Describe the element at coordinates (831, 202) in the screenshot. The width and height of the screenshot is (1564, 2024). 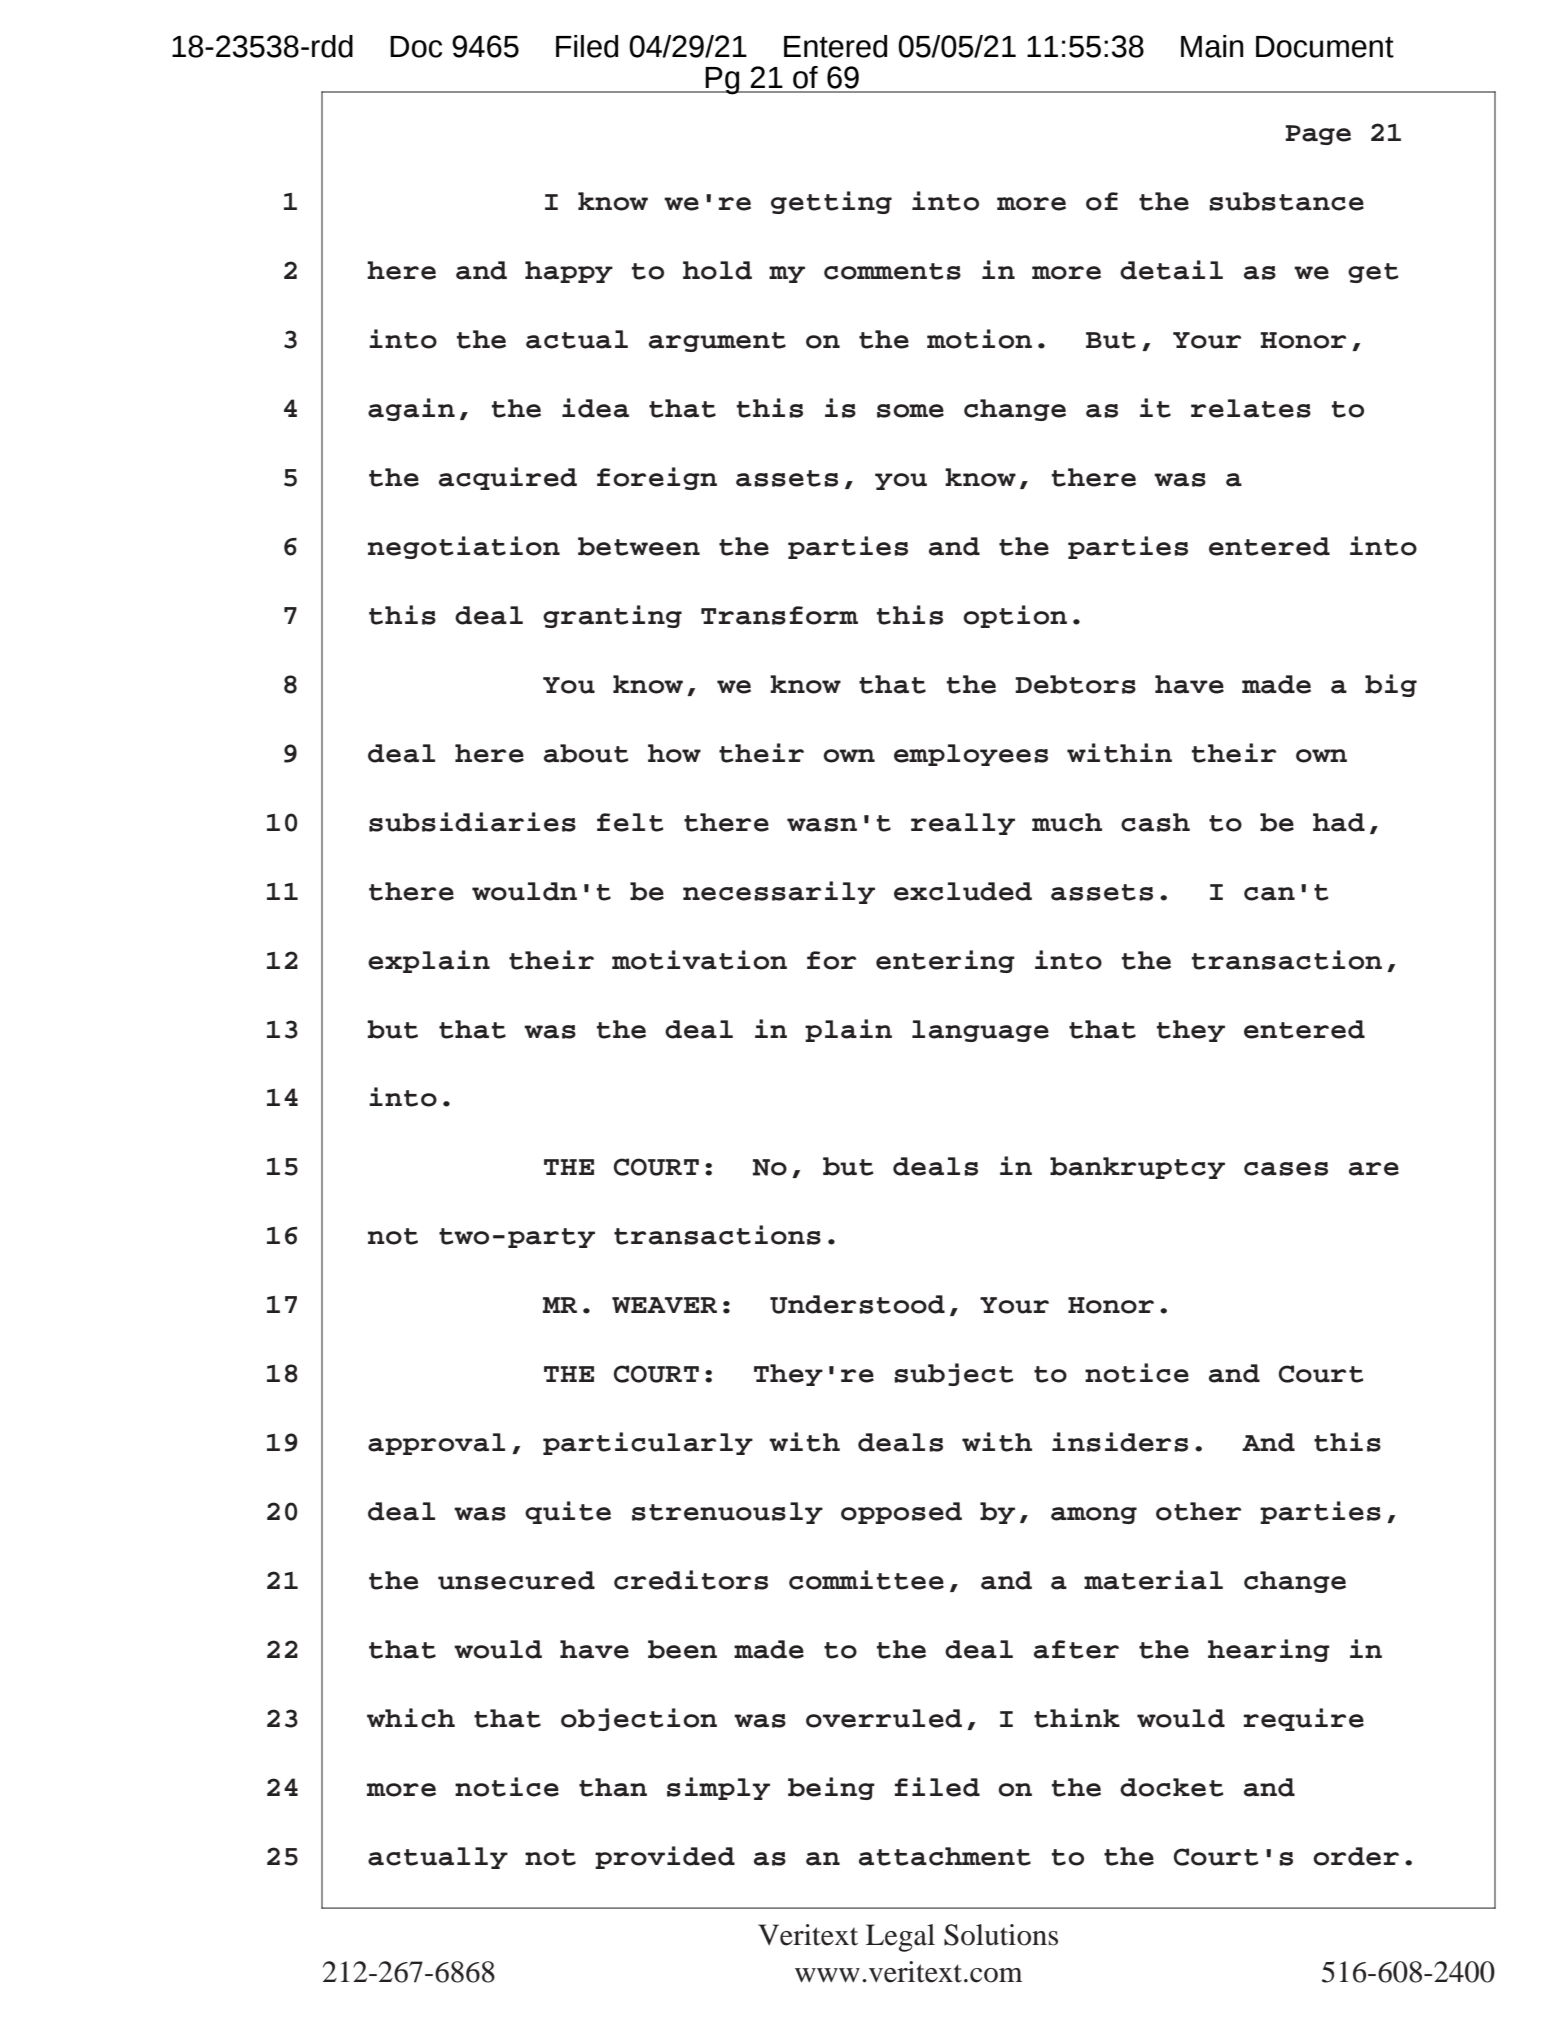
I see `getting` at that location.
